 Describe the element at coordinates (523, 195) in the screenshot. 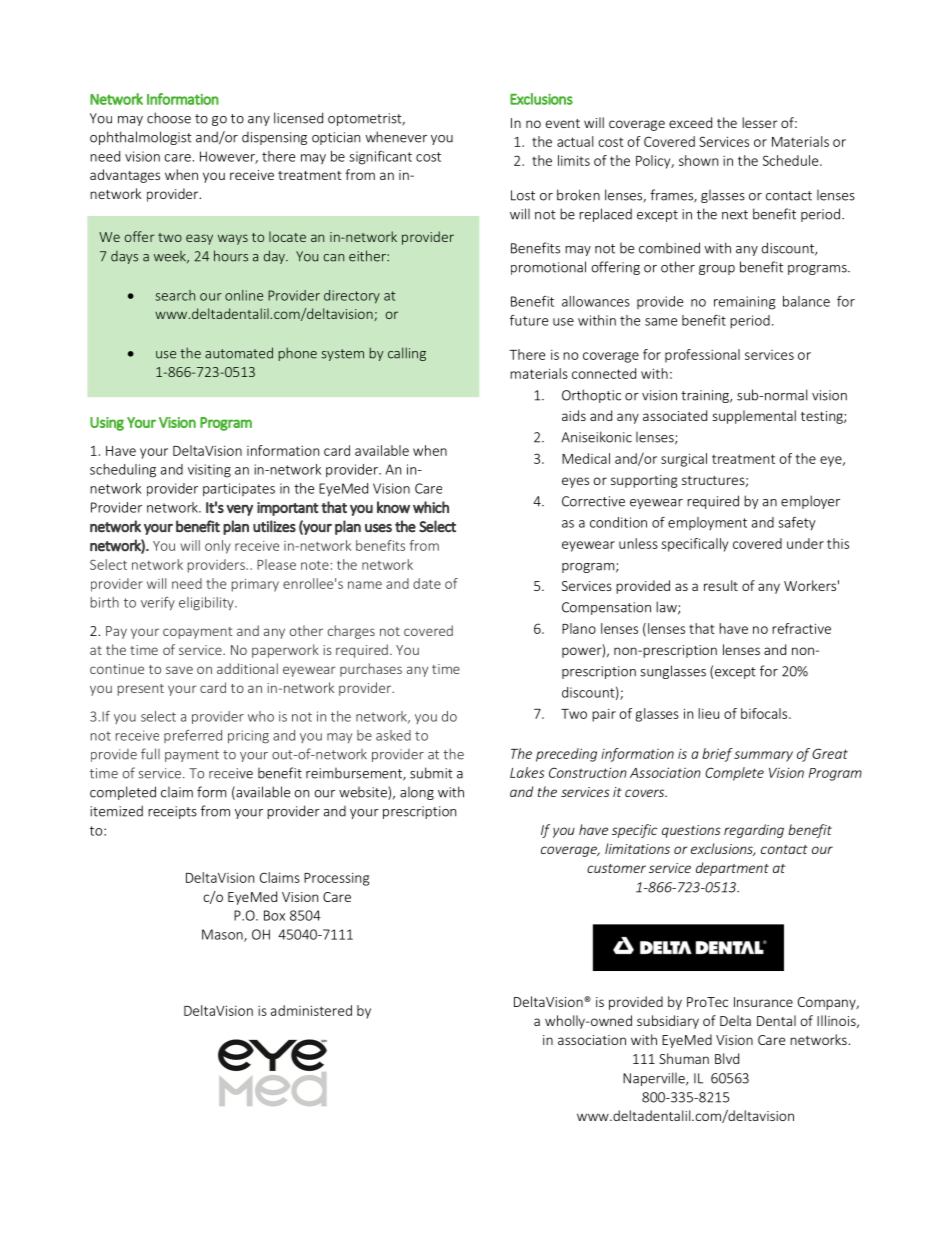

I see `Lost` at that location.
